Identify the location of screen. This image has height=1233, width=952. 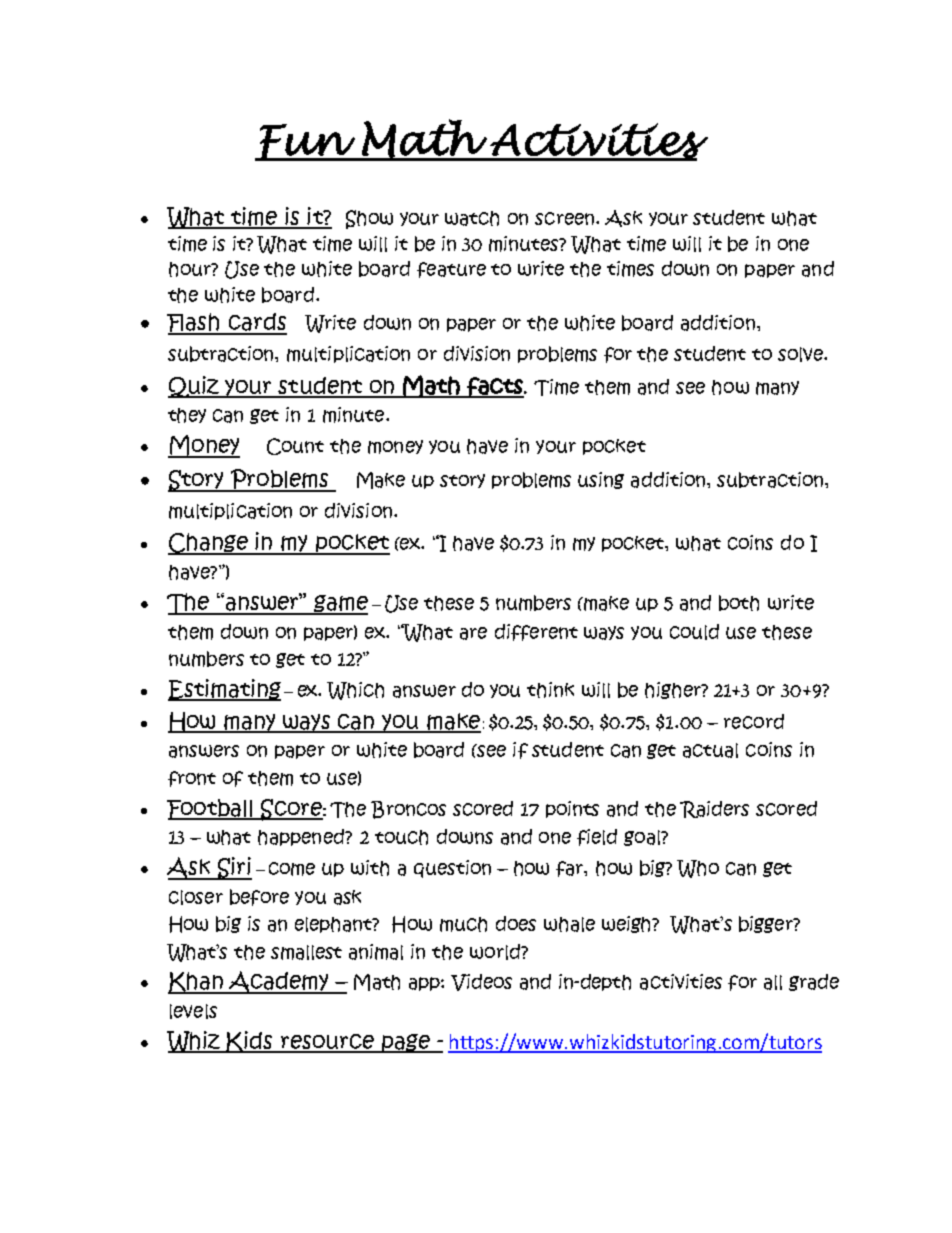
(566, 218).
